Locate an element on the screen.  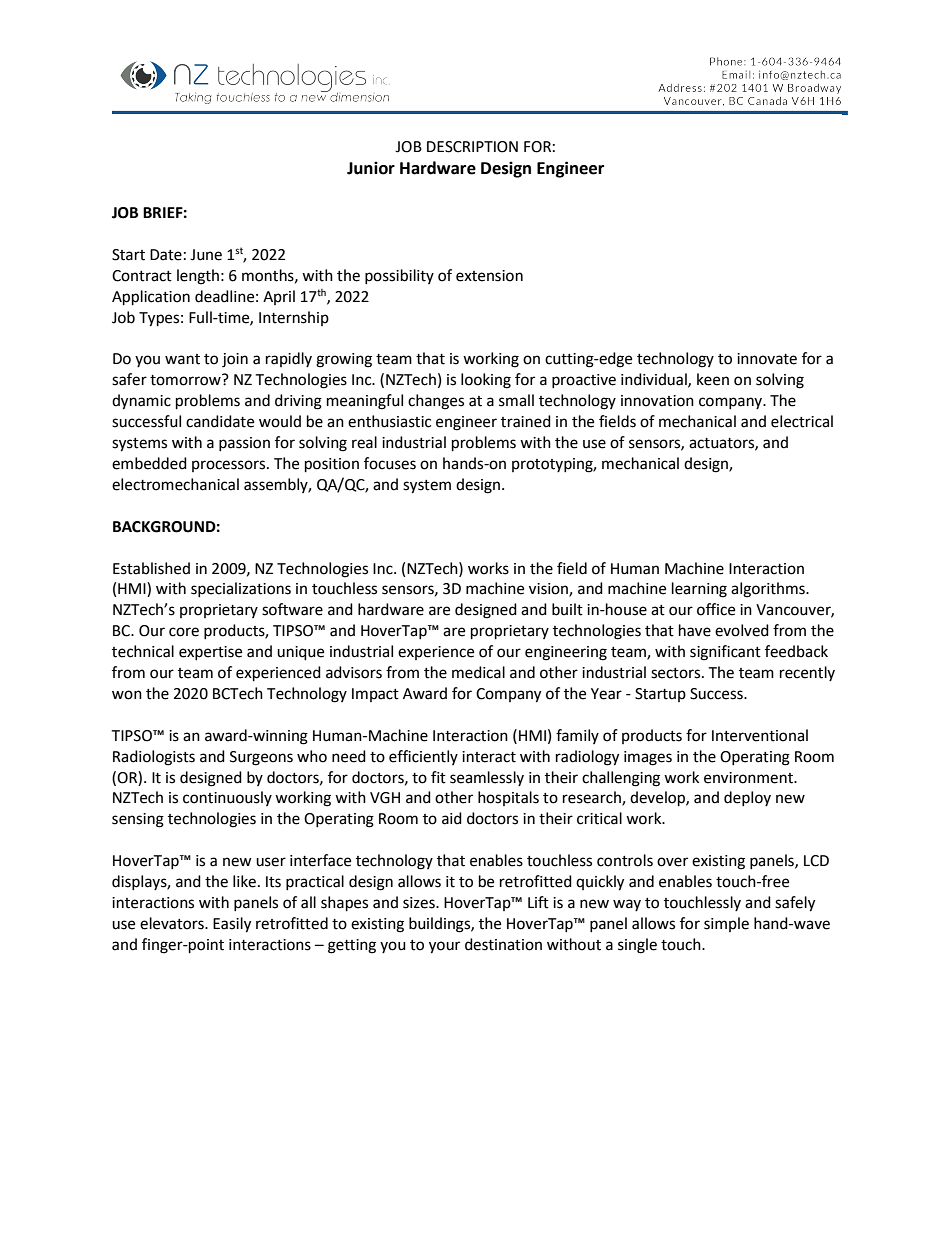
efficiently is located at coordinates (423, 757).
